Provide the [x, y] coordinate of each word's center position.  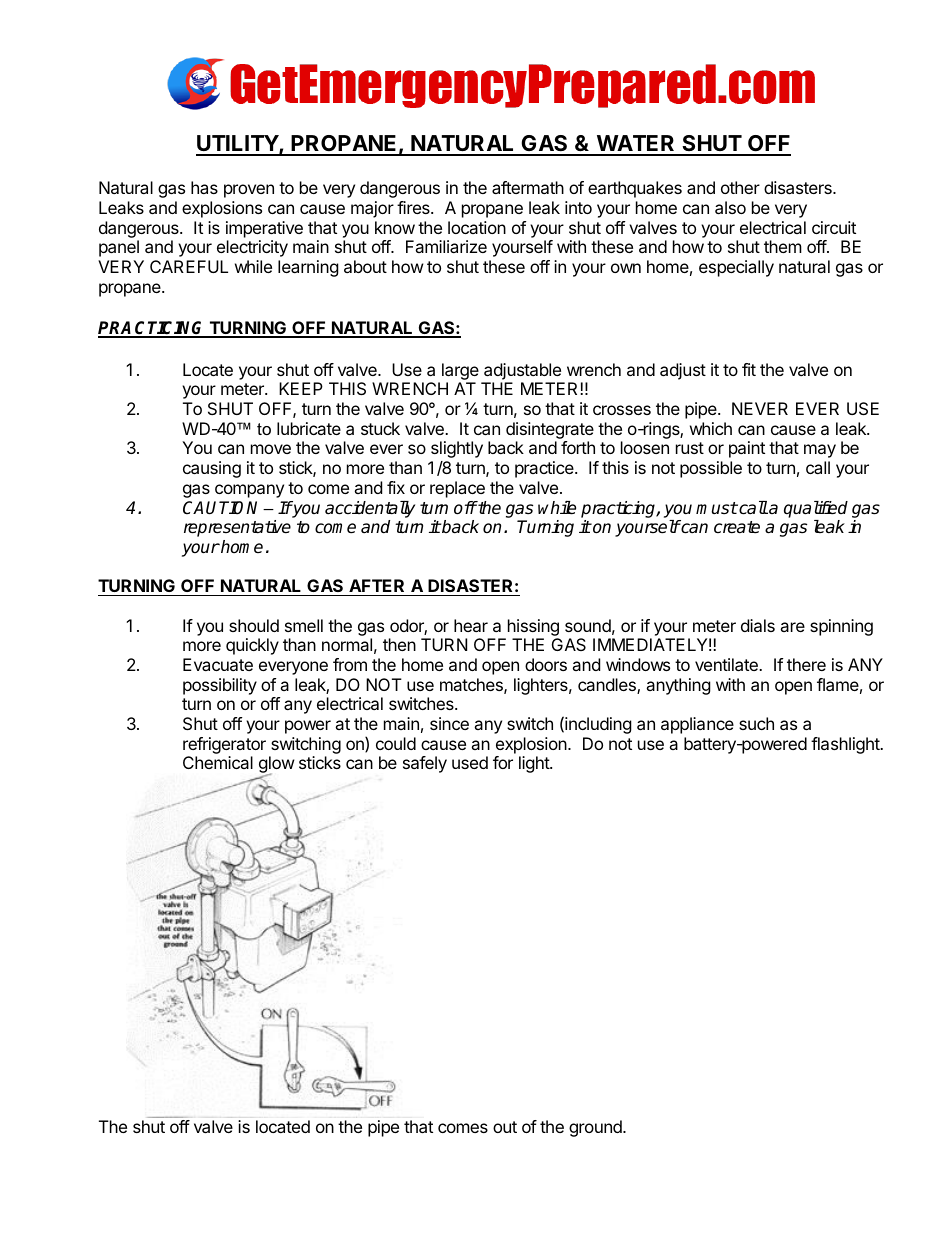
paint [747, 449]
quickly [252, 646]
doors [546, 664]
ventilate [727, 664]
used [470, 762]
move [271, 449]
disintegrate [550, 430]
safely [425, 764]
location [477, 227]
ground [596, 1128]
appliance [697, 725]
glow [277, 766]
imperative [264, 229]
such [756, 723]
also [730, 207]
